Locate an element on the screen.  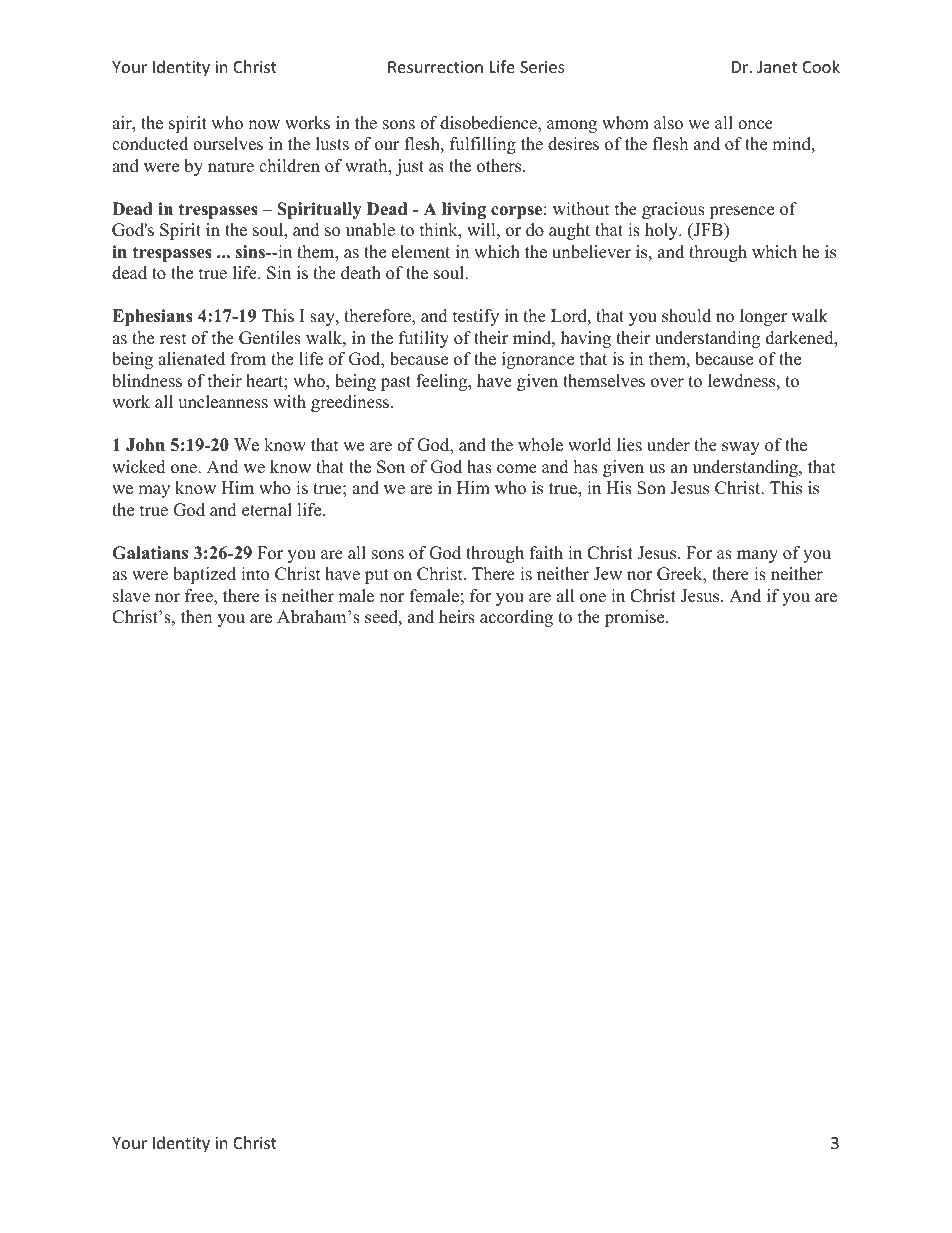
heirs is located at coordinates (457, 617).
